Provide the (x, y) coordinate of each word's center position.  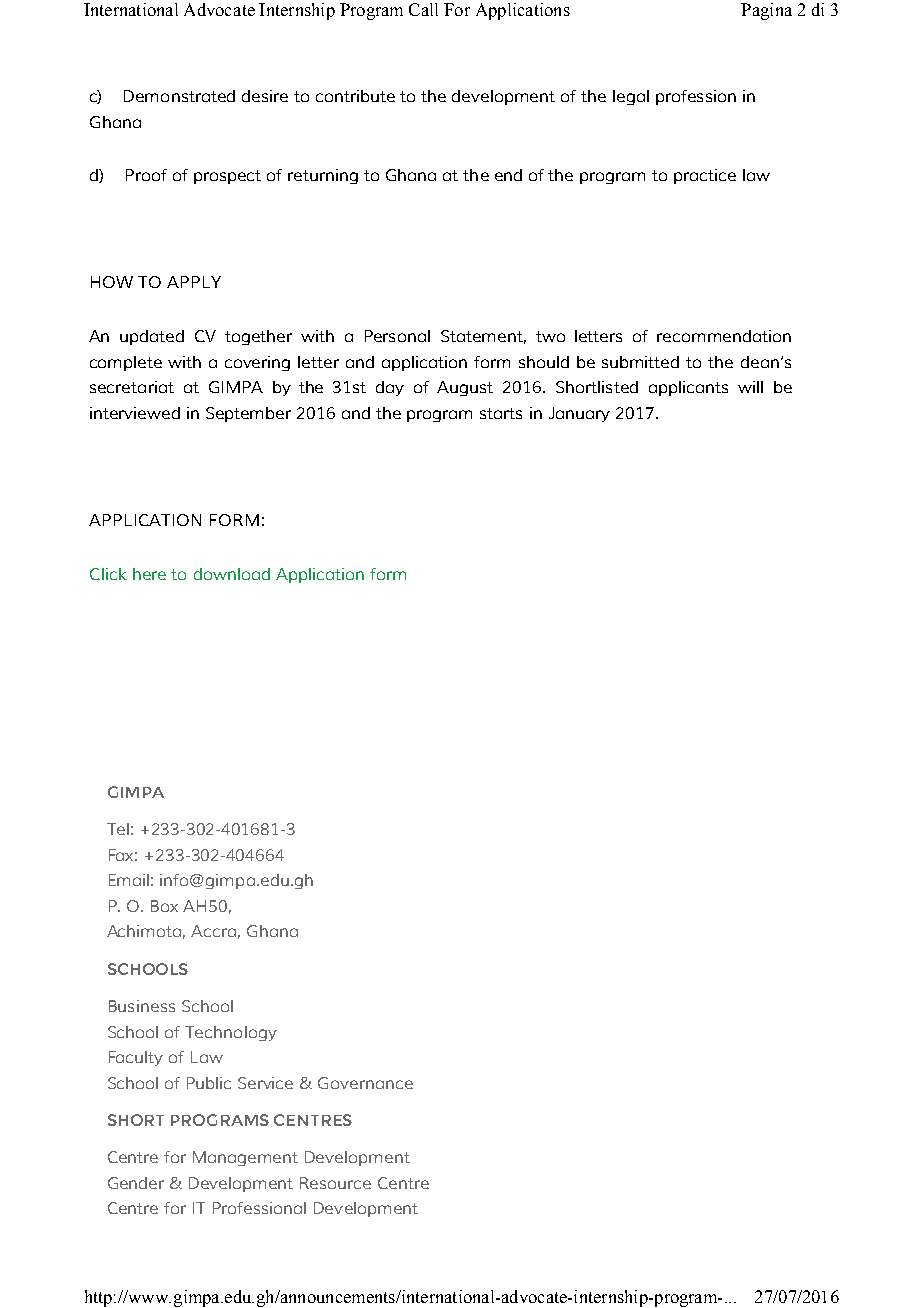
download (232, 574)
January (579, 414)
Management (245, 1158)
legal (631, 97)
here (149, 574)
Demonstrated (179, 96)
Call (423, 9)
